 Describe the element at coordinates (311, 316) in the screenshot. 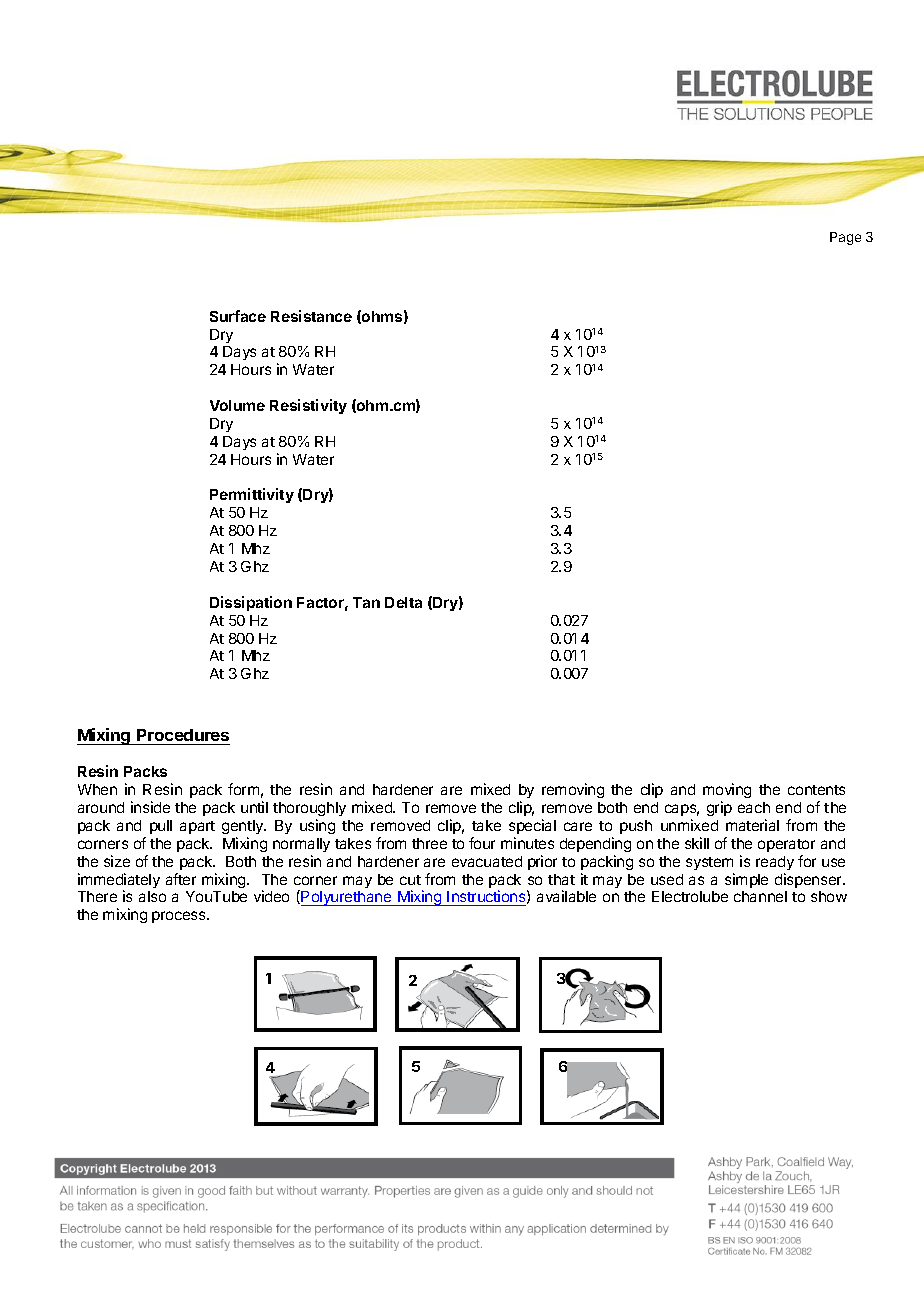

I see `Resistance` at that location.
